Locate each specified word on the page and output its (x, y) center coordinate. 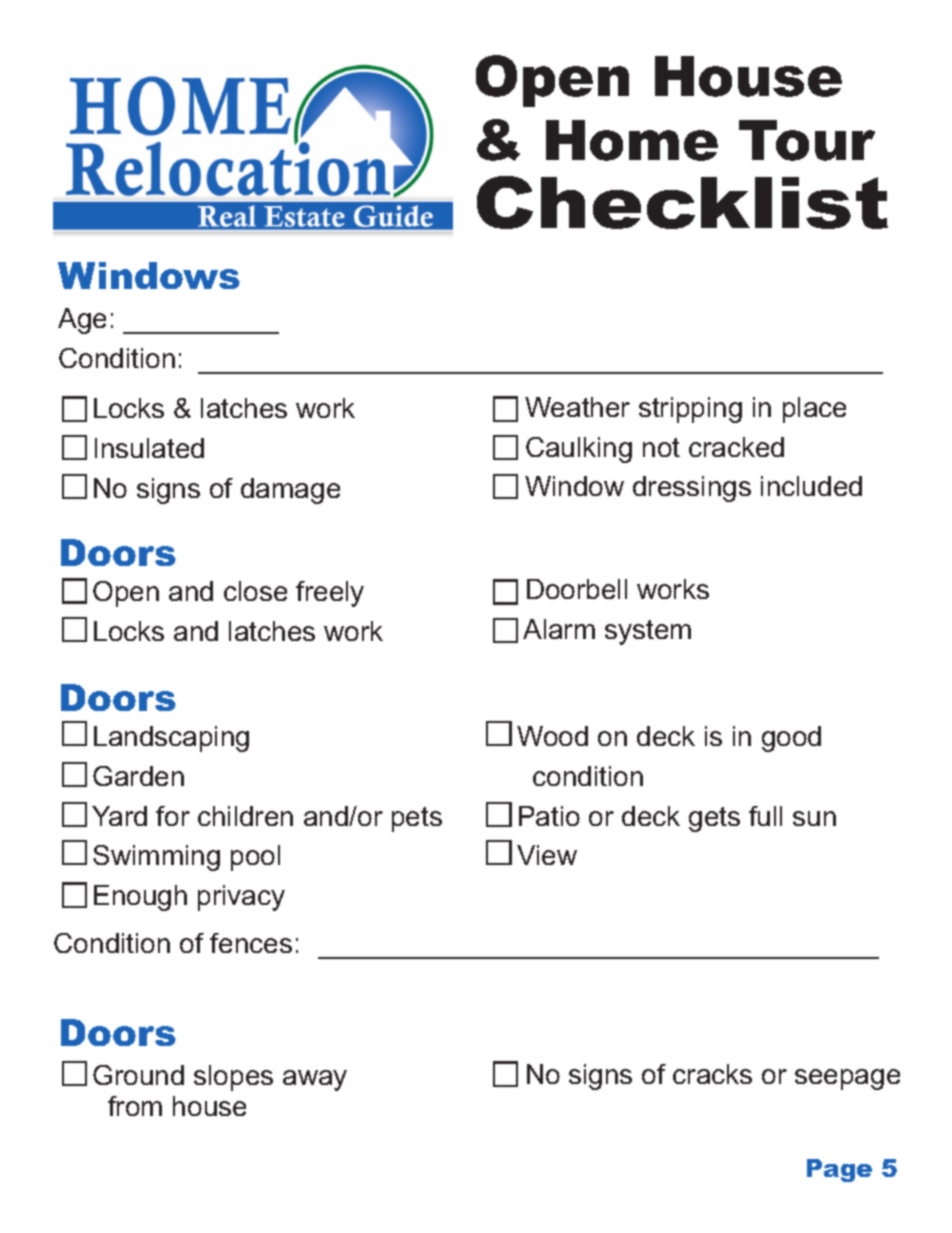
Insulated (149, 448)
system (648, 632)
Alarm (559, 629)
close (255, 591)
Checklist (682, 202)
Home (632, 140)
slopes (233, 1078)
